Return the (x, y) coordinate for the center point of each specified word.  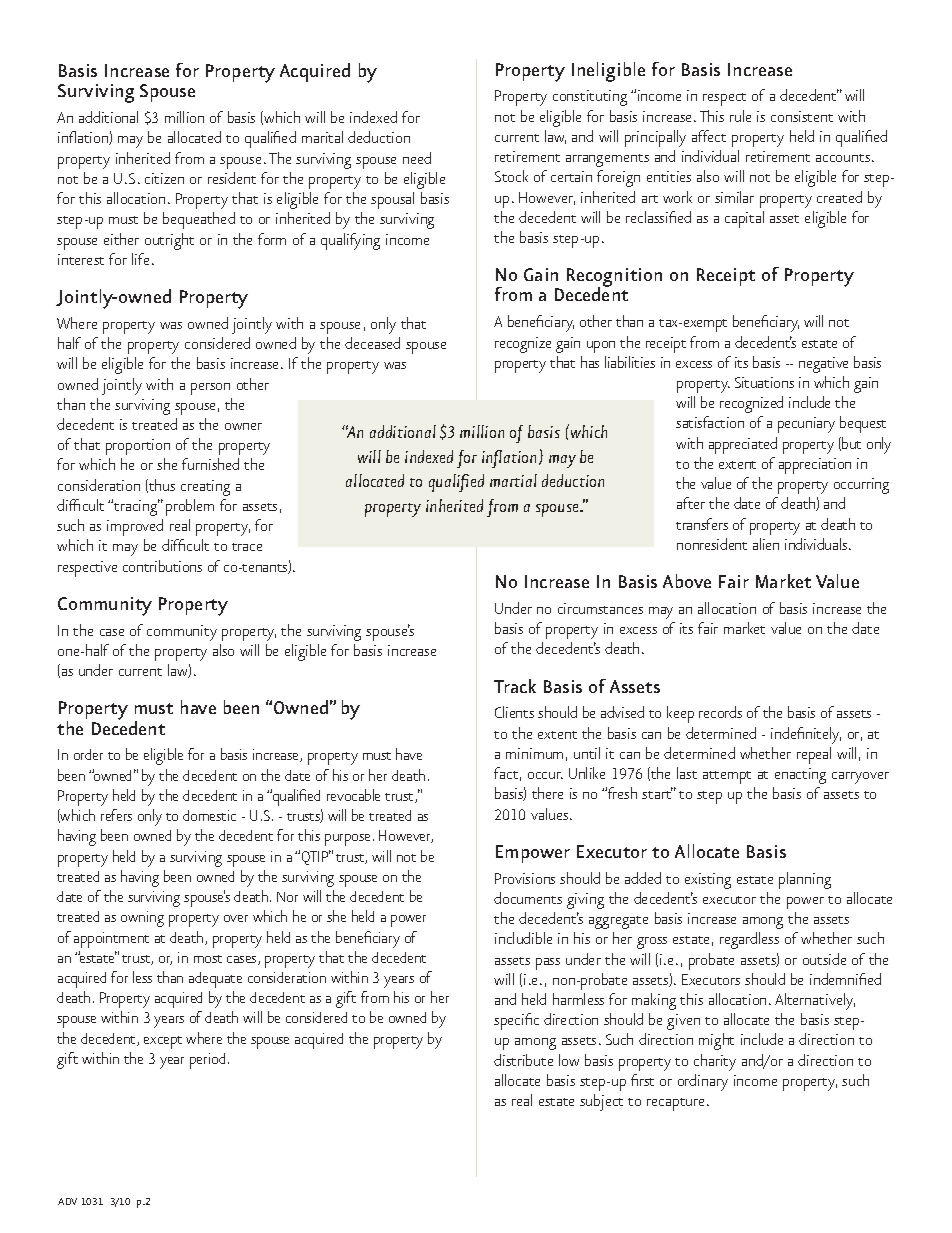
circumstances (600, 608)
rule (740, 116)
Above (687, 581)
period (207, 1061)
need (417, 158)
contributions (162, 566)
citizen (164, 178)
